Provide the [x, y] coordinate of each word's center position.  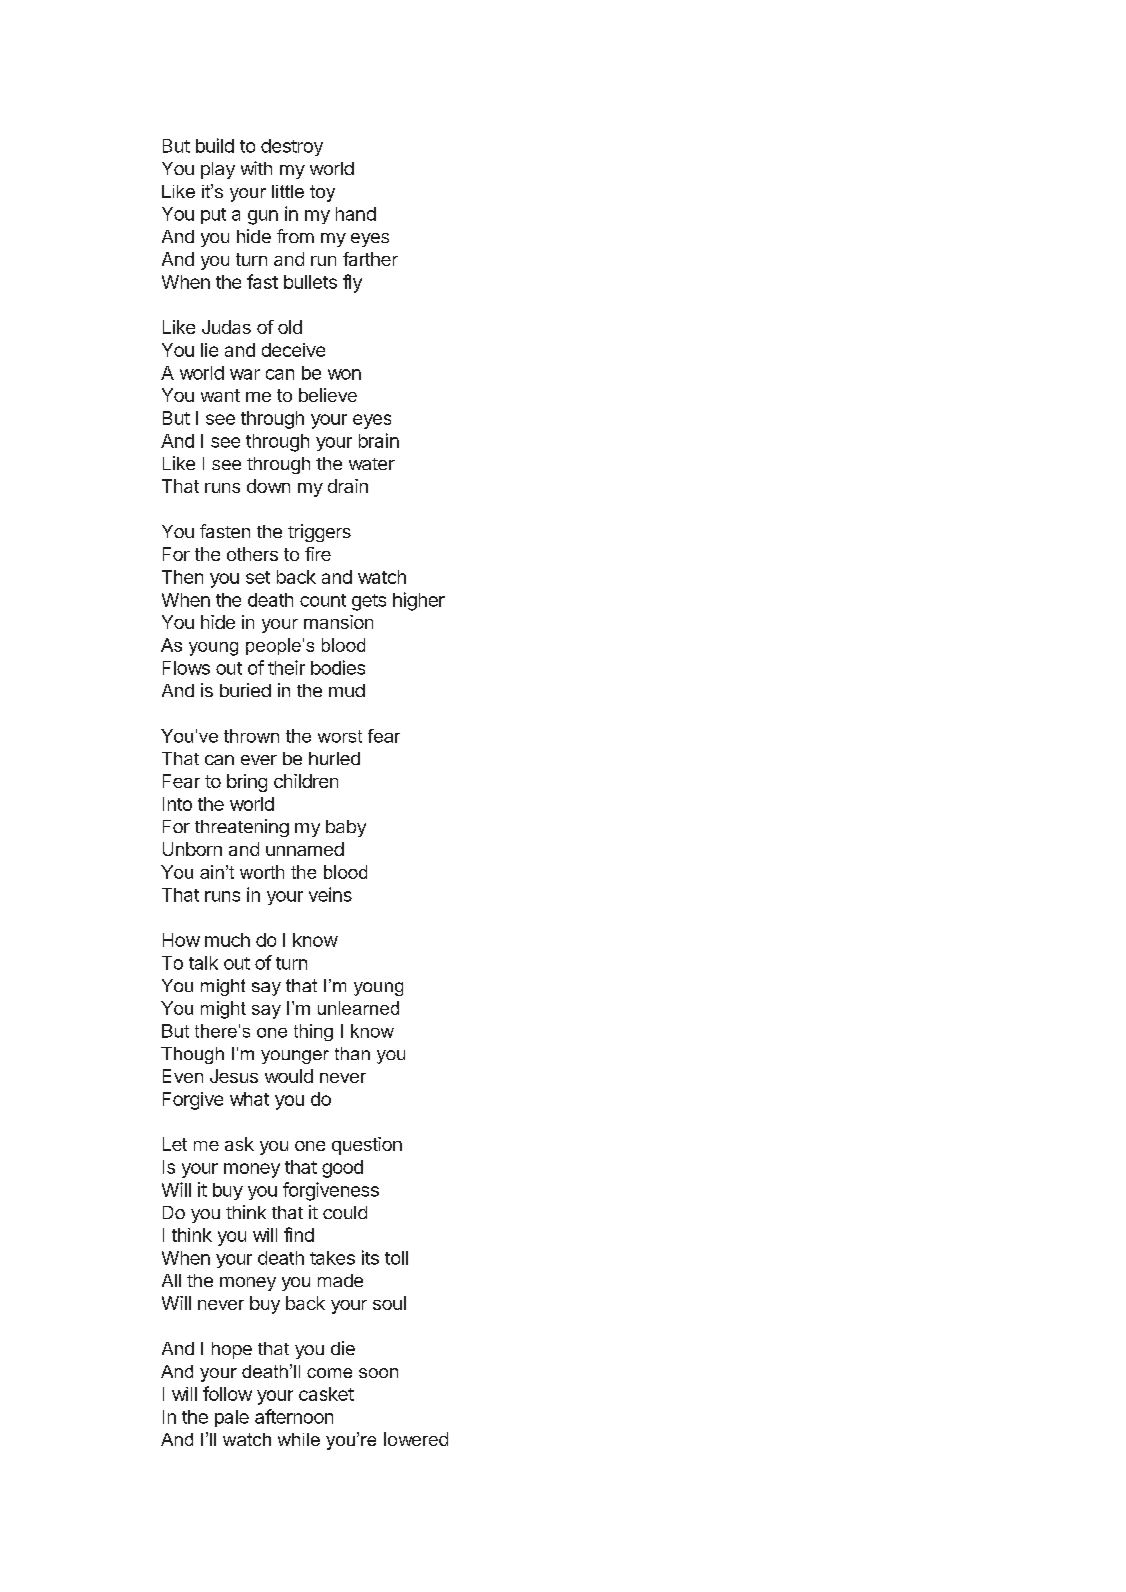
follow [227, 1393]
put [213, 216]
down [268, 486]
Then [182, 577]
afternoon [294, 1416]
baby [346, 828]
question [367, 1146]
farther [370, 259]
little [288, 191]
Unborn [192, 849]
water [372, 464]
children [306, 781]
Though [192, 1055]
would [289, 1076]
